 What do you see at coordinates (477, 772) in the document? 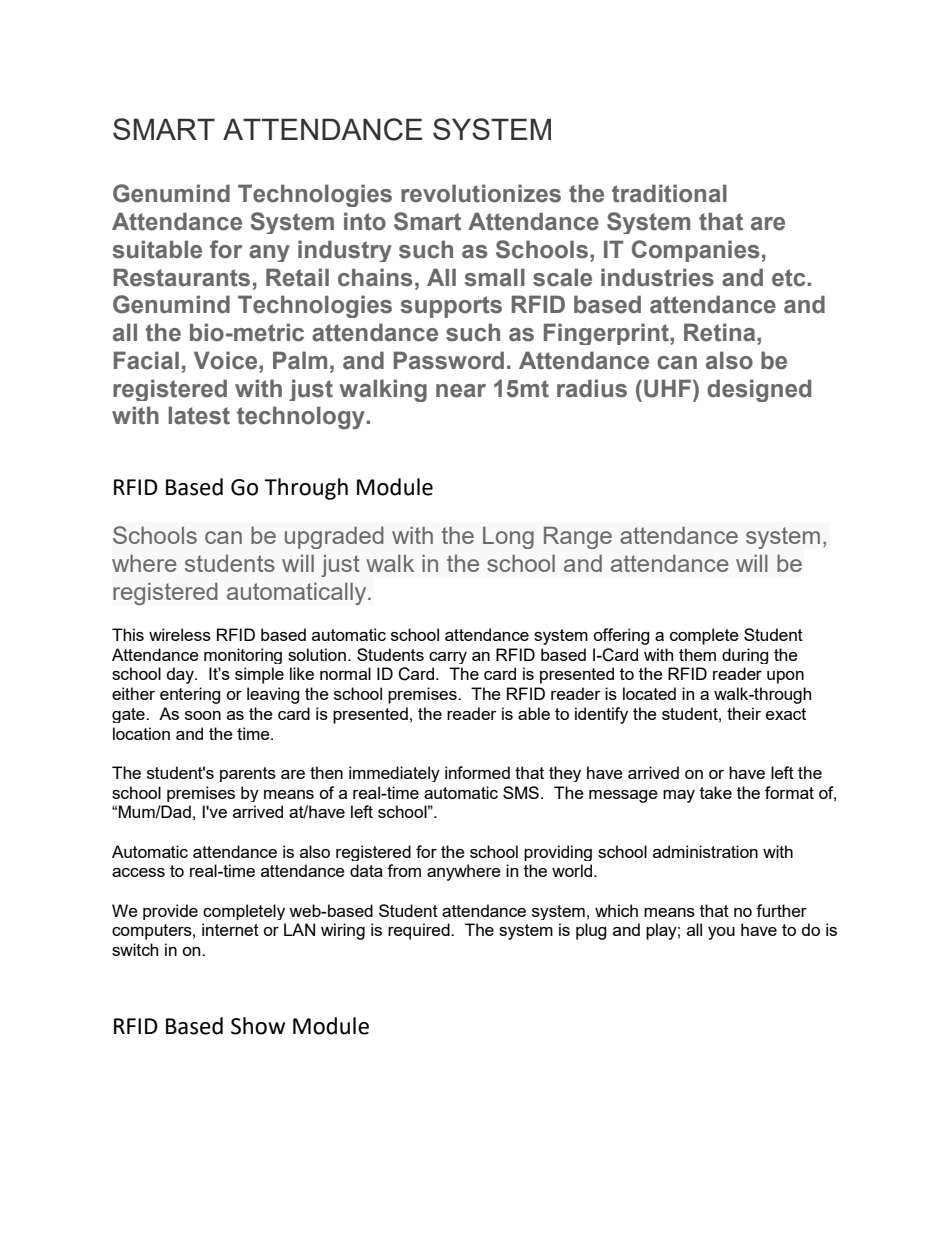
I see `informed` at bounding box center [477, 772].
